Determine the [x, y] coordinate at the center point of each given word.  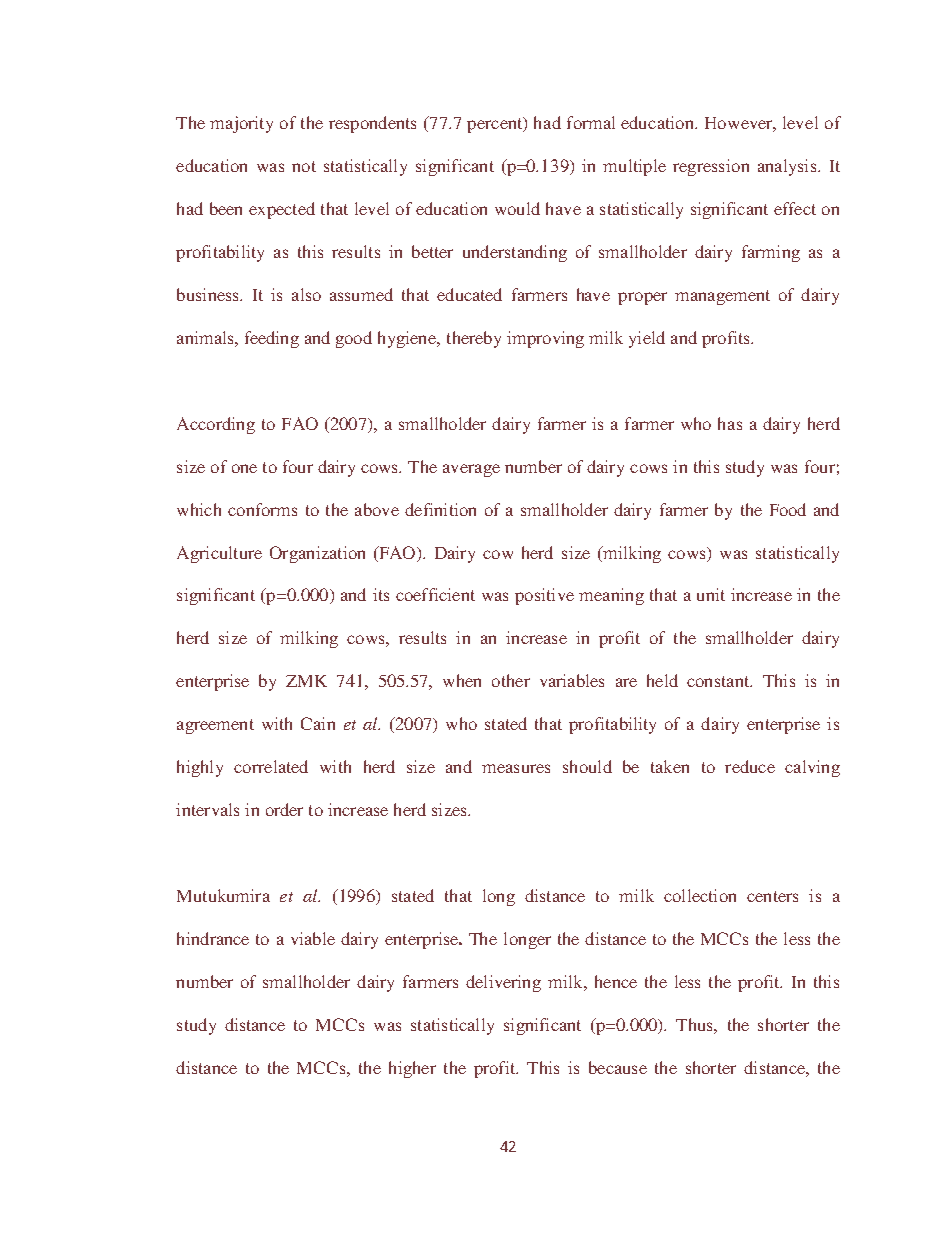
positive [544, 596]
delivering [503, 983]
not [304, 166]
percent [496, 125]
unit [711, 594]
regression [711, 167]
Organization [317, 554]
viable [313, 938]
